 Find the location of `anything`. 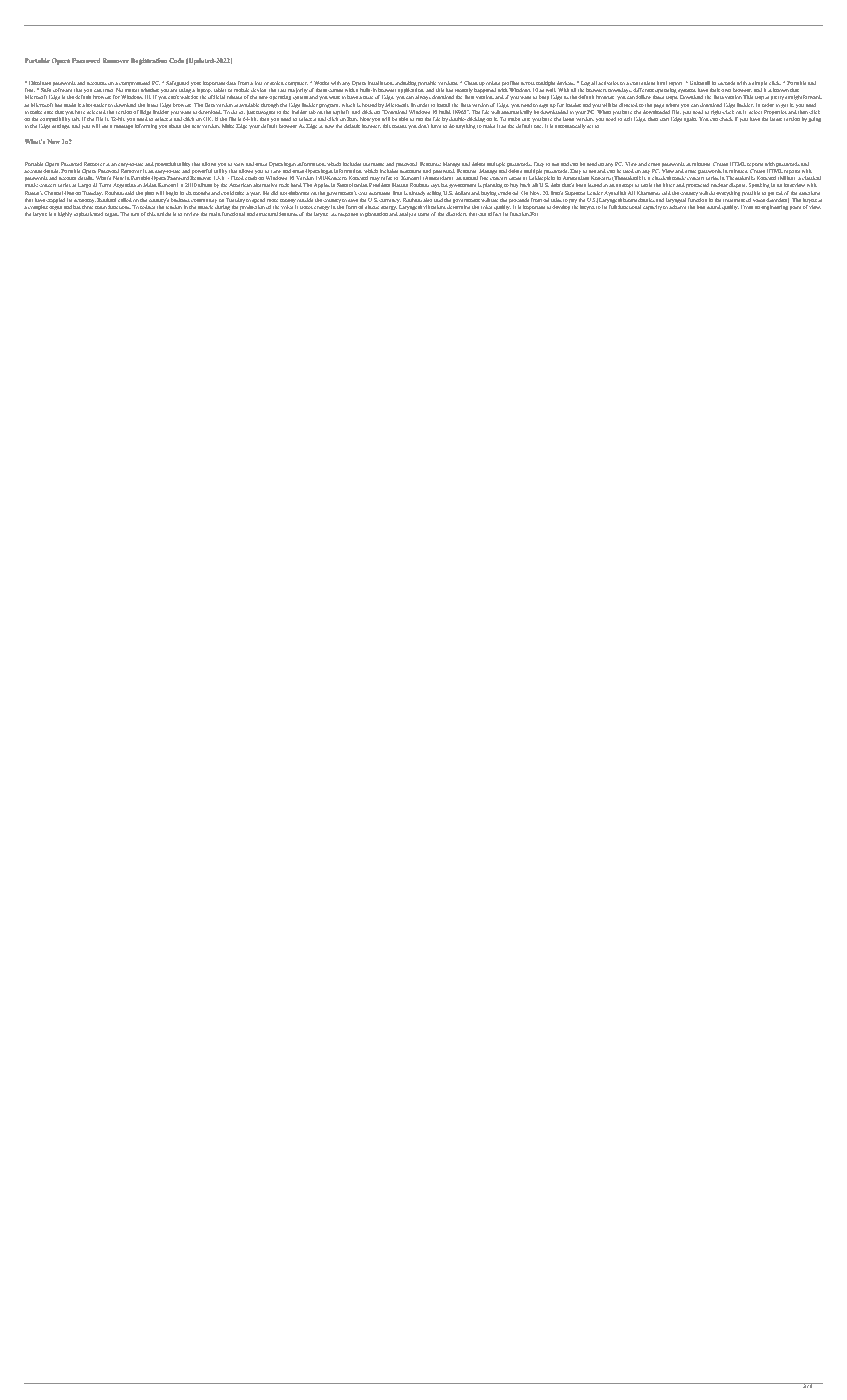

anything is located at coordinates (466, 126).
